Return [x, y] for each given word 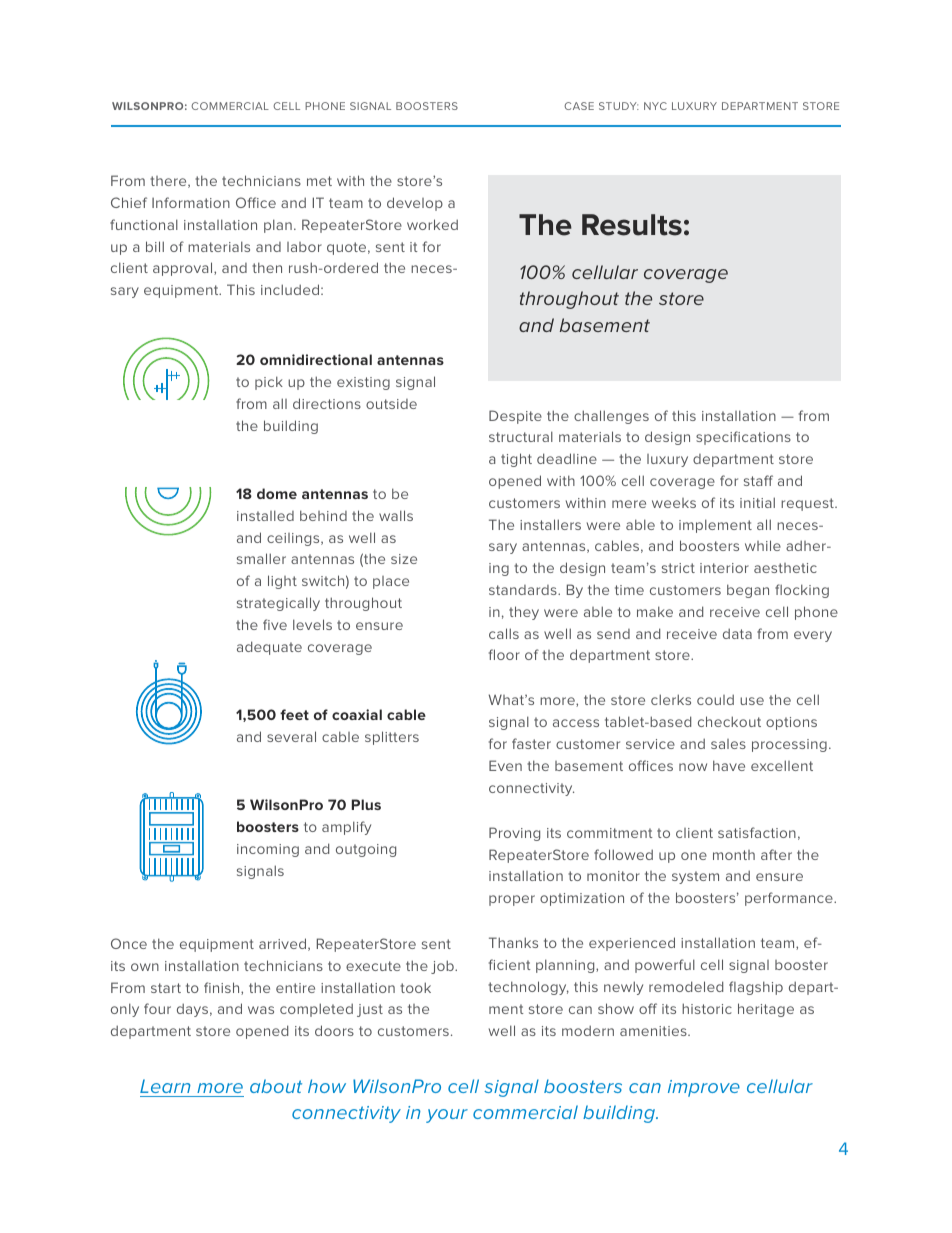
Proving [514, 834]
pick [269, 383]
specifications [743, 438]
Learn [165, 1086]
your [447, 1116]
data [737, 633]
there [169, 182]
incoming [268, 850]
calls [504, 633]
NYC [655, 106]
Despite [515, 417]
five [275, 624]
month [734, 855]
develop [415, 204]
